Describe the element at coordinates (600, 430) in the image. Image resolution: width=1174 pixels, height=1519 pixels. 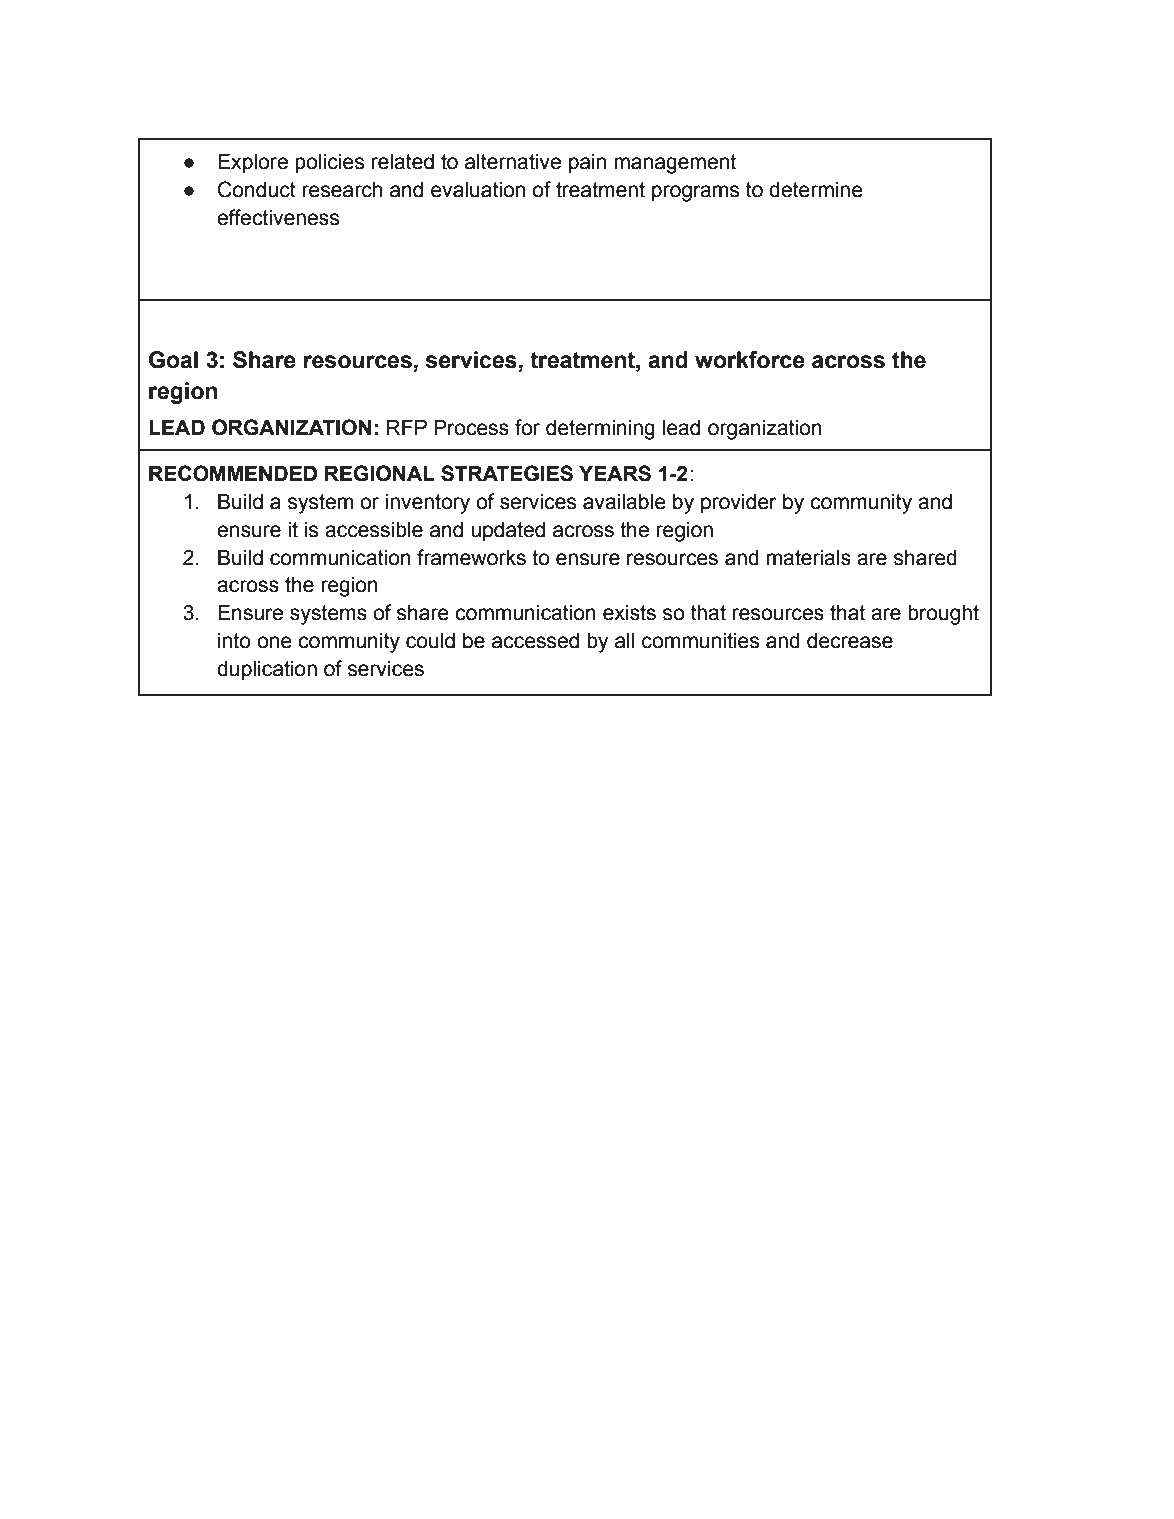
I see `determining` at that location.
